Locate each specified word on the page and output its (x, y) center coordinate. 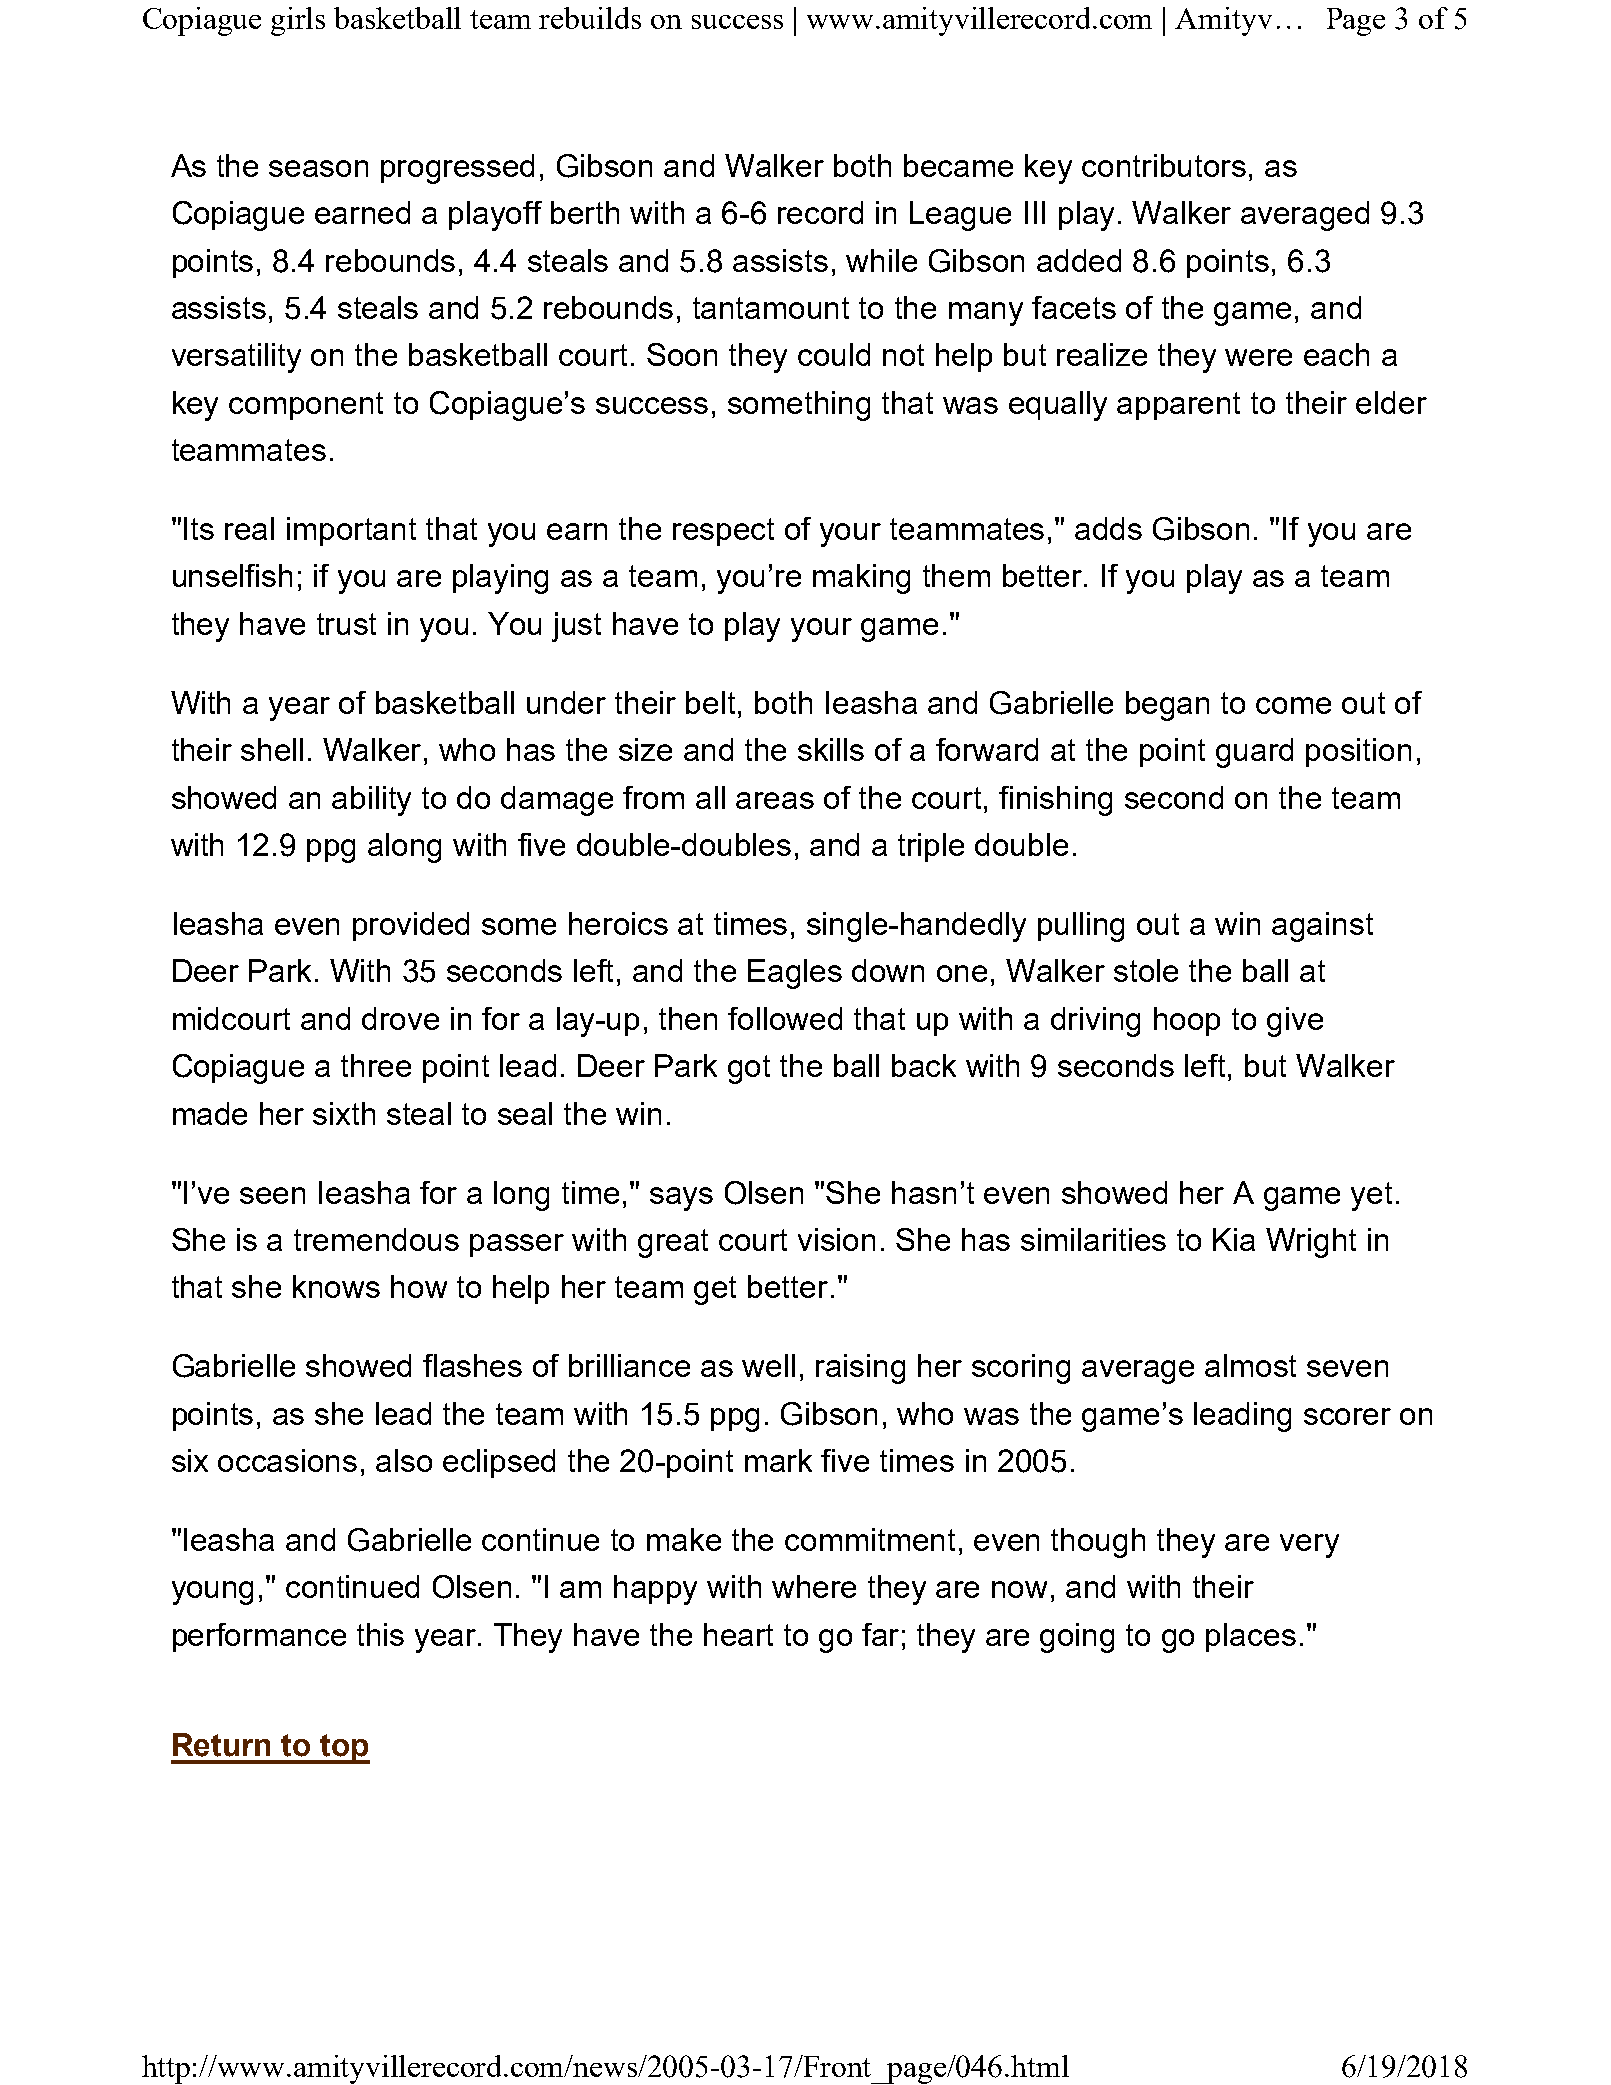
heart (738, 1634)
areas (775, 800)
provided (411, 926)
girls (298, 21)
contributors (1164, 165)
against (1322, 927)
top (344, 1749)
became (958, 165)
